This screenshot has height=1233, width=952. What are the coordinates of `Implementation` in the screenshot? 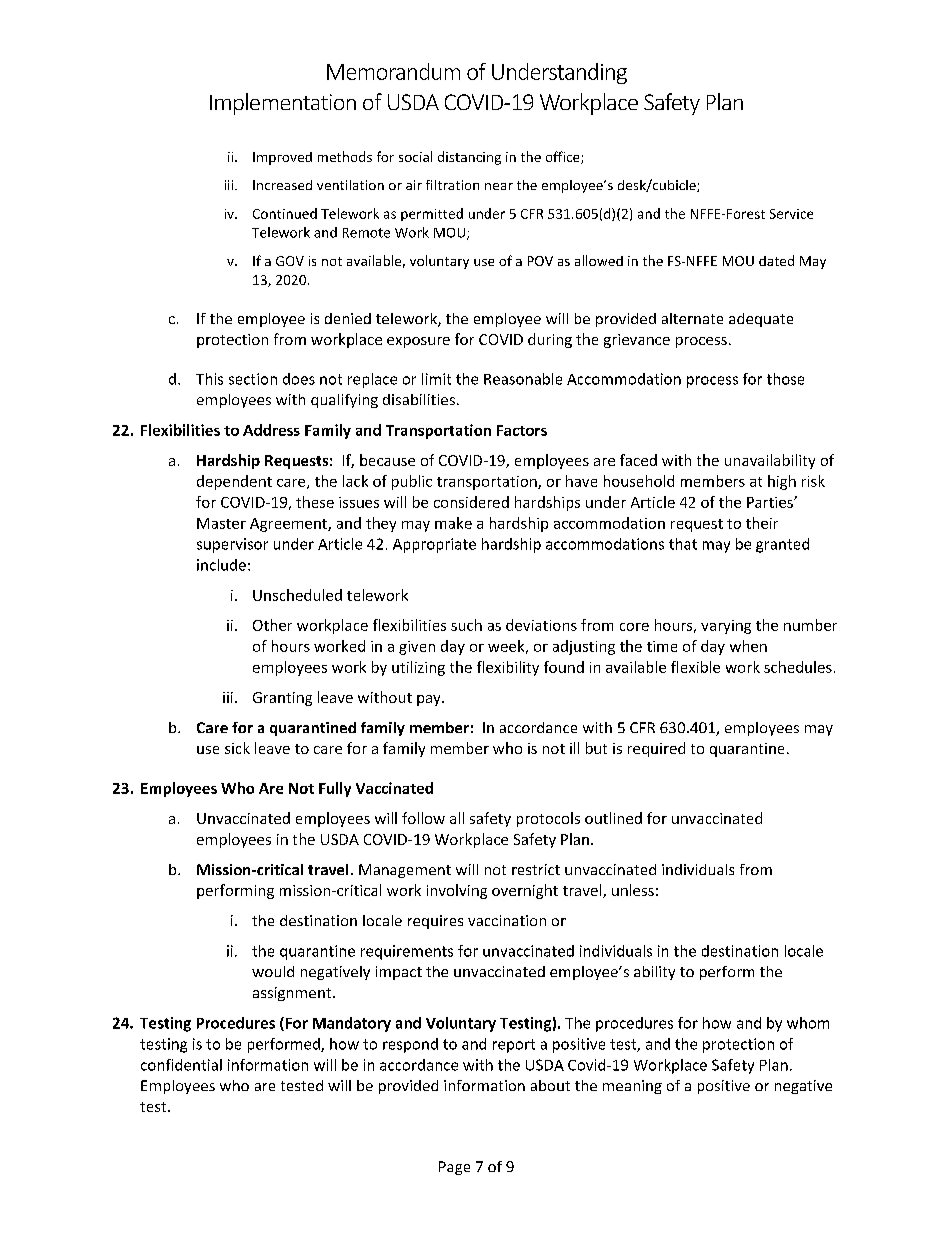 It's located at (283, 104).
